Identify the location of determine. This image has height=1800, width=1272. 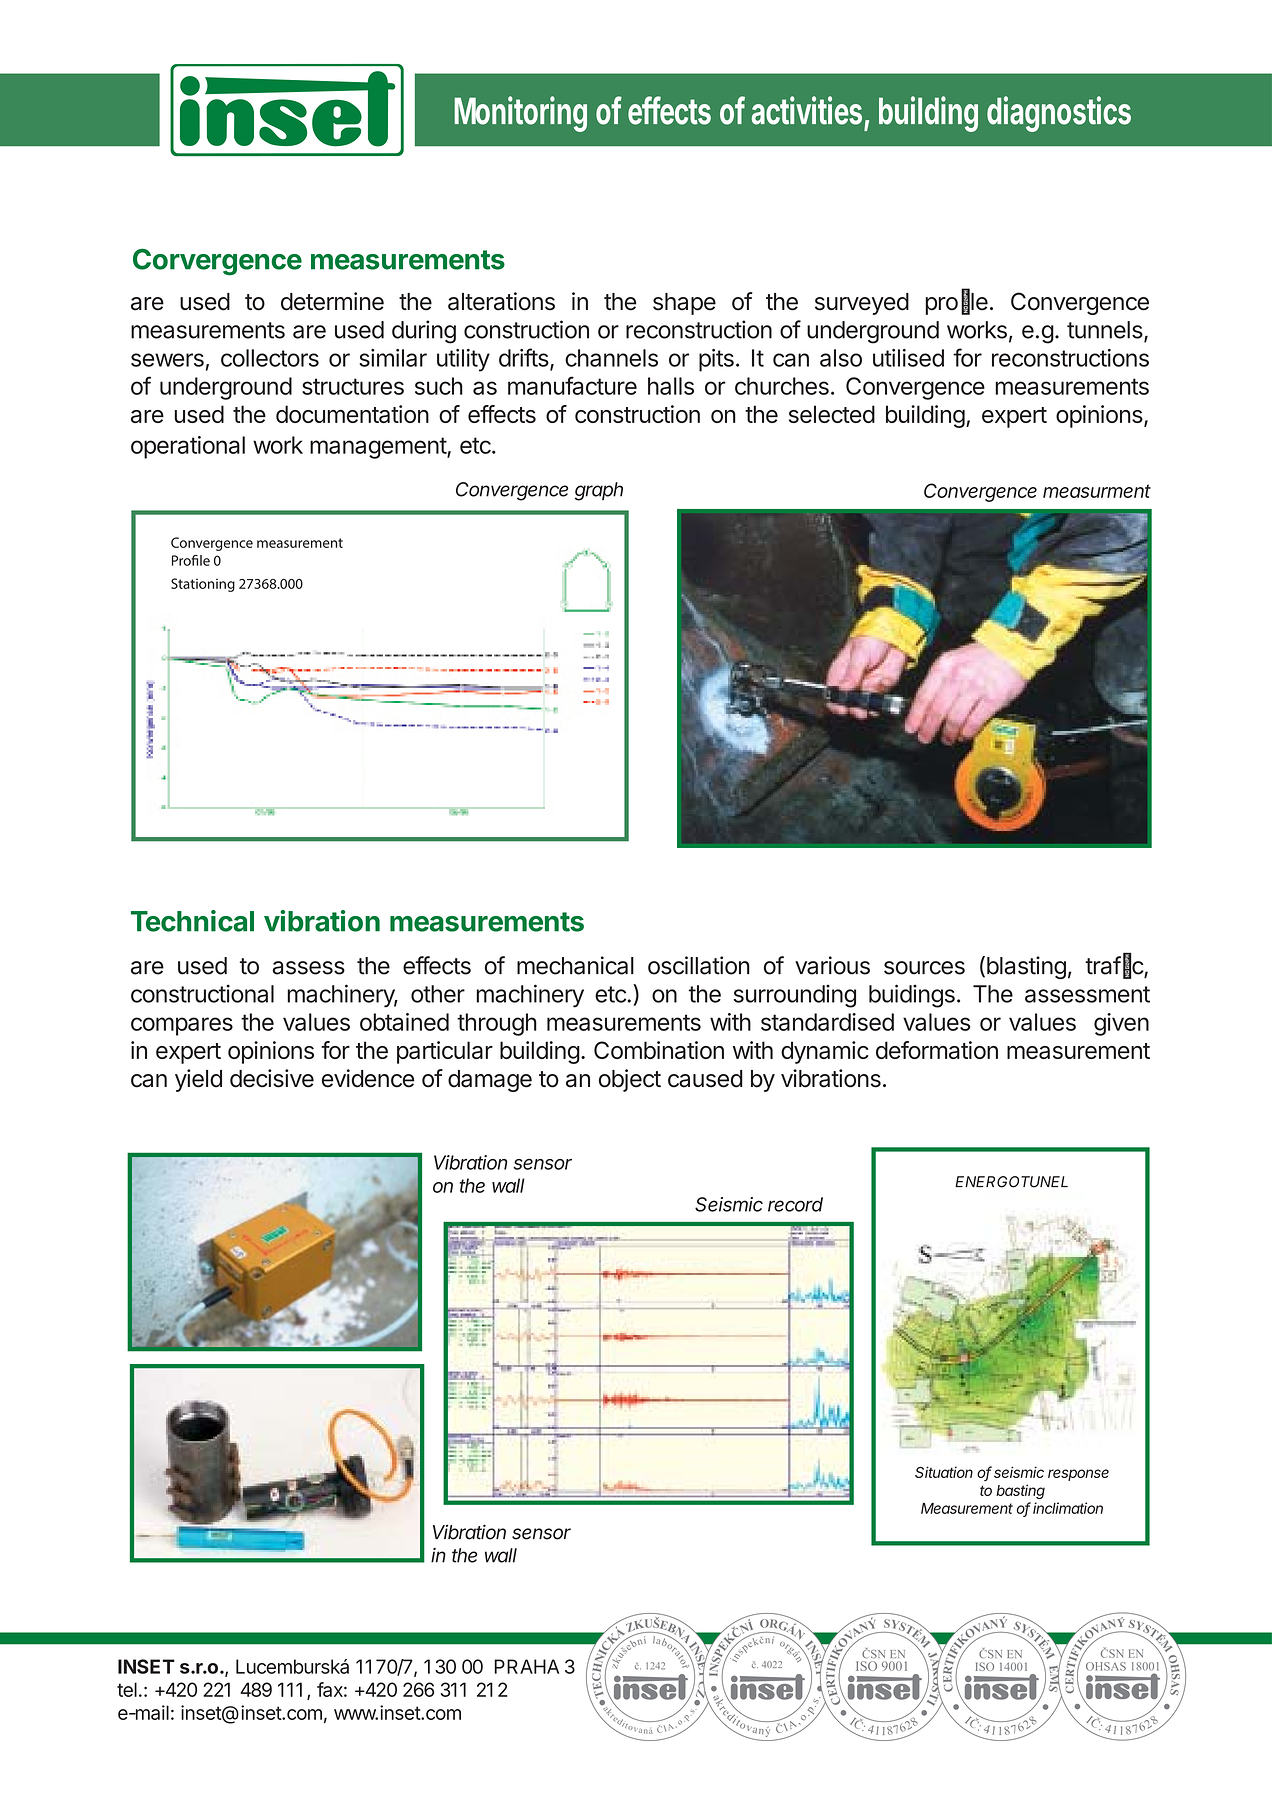
(332, 301).
